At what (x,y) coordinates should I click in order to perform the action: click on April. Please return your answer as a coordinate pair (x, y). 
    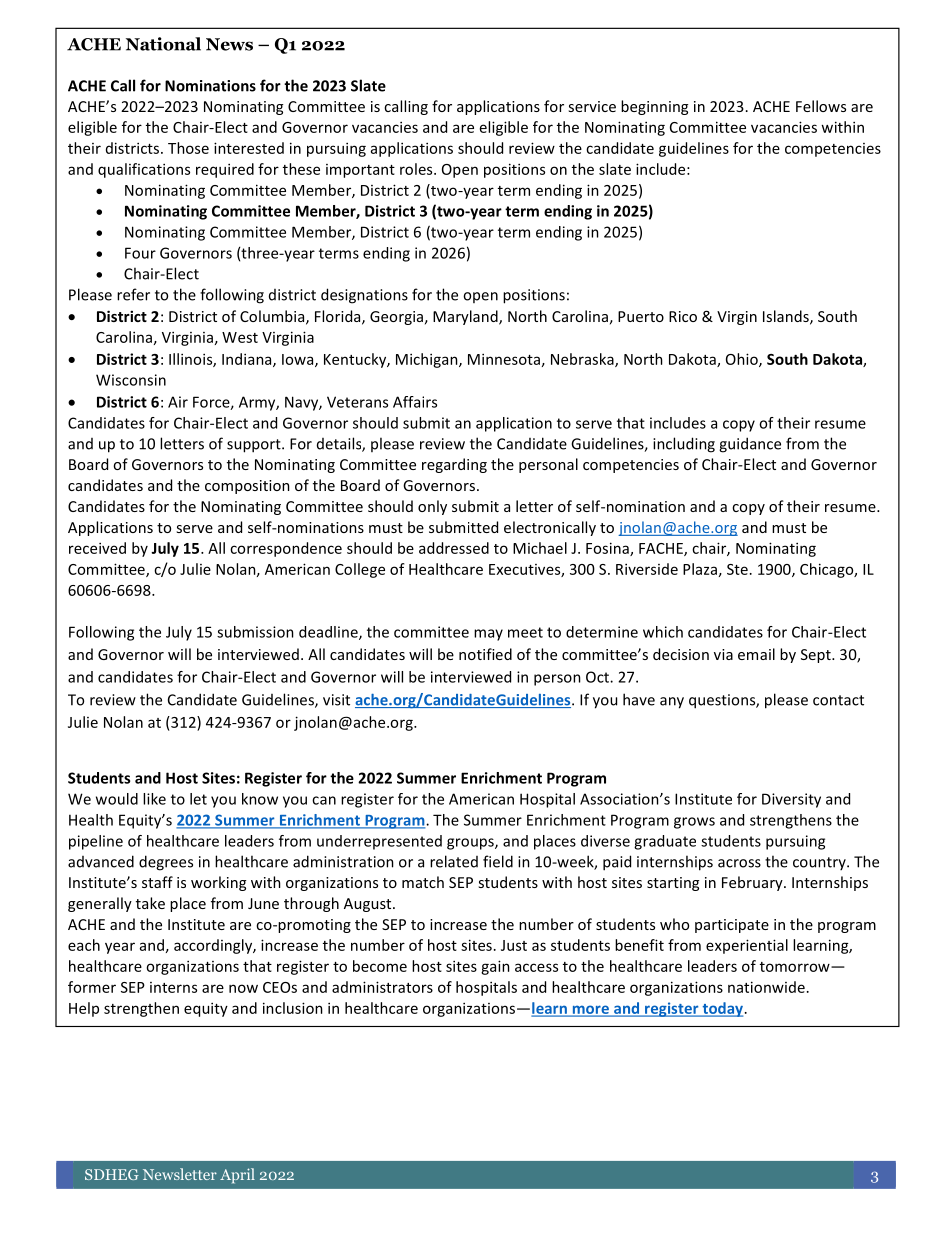
    Looking at the image, I should click on (237, 1176).
